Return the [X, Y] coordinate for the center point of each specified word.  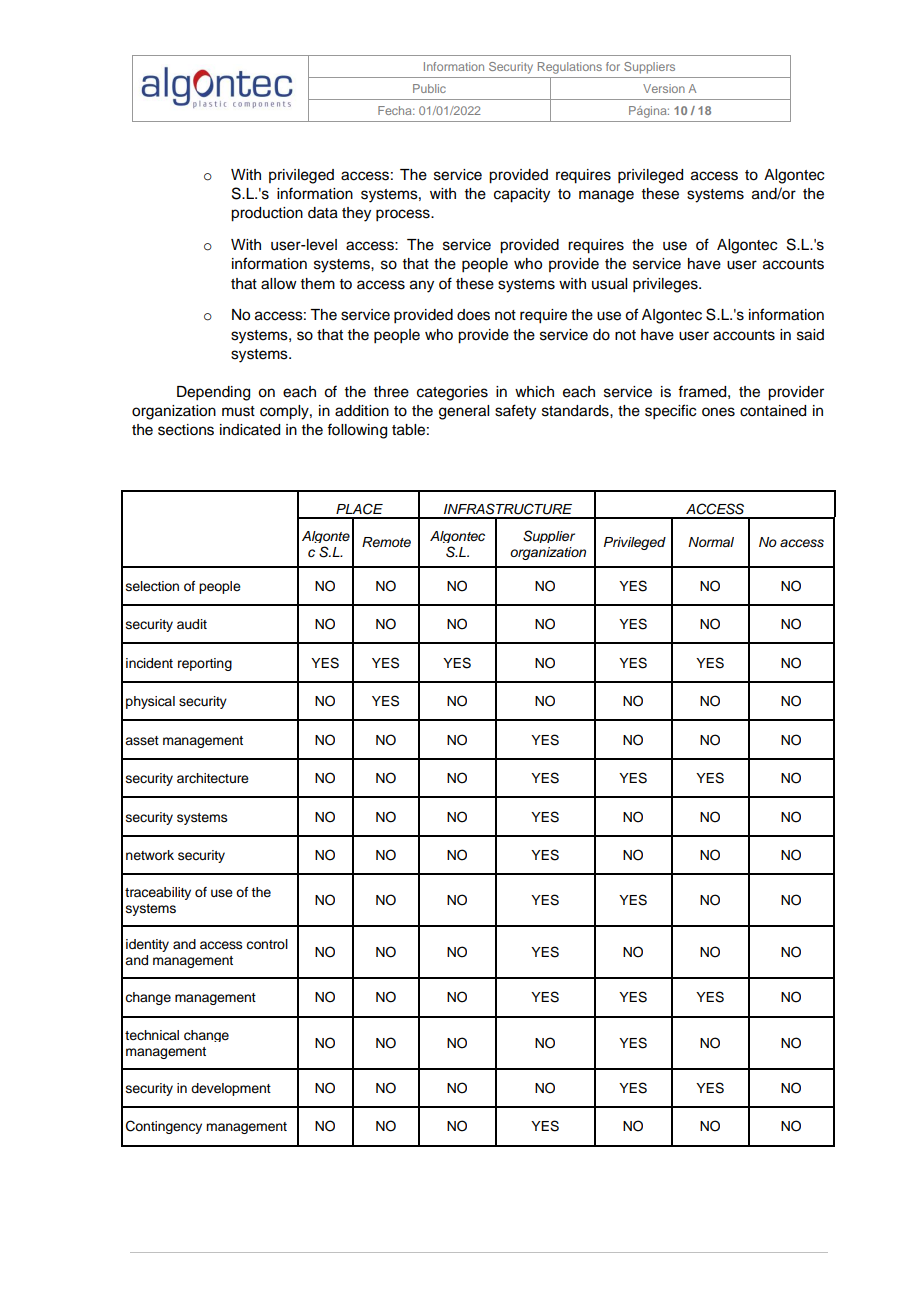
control [267, 944]
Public [429, 88]
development [231, 1089]
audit [192, 624]
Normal [711, 542]
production [267, 214]
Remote [386, 542]
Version [664, 88]
